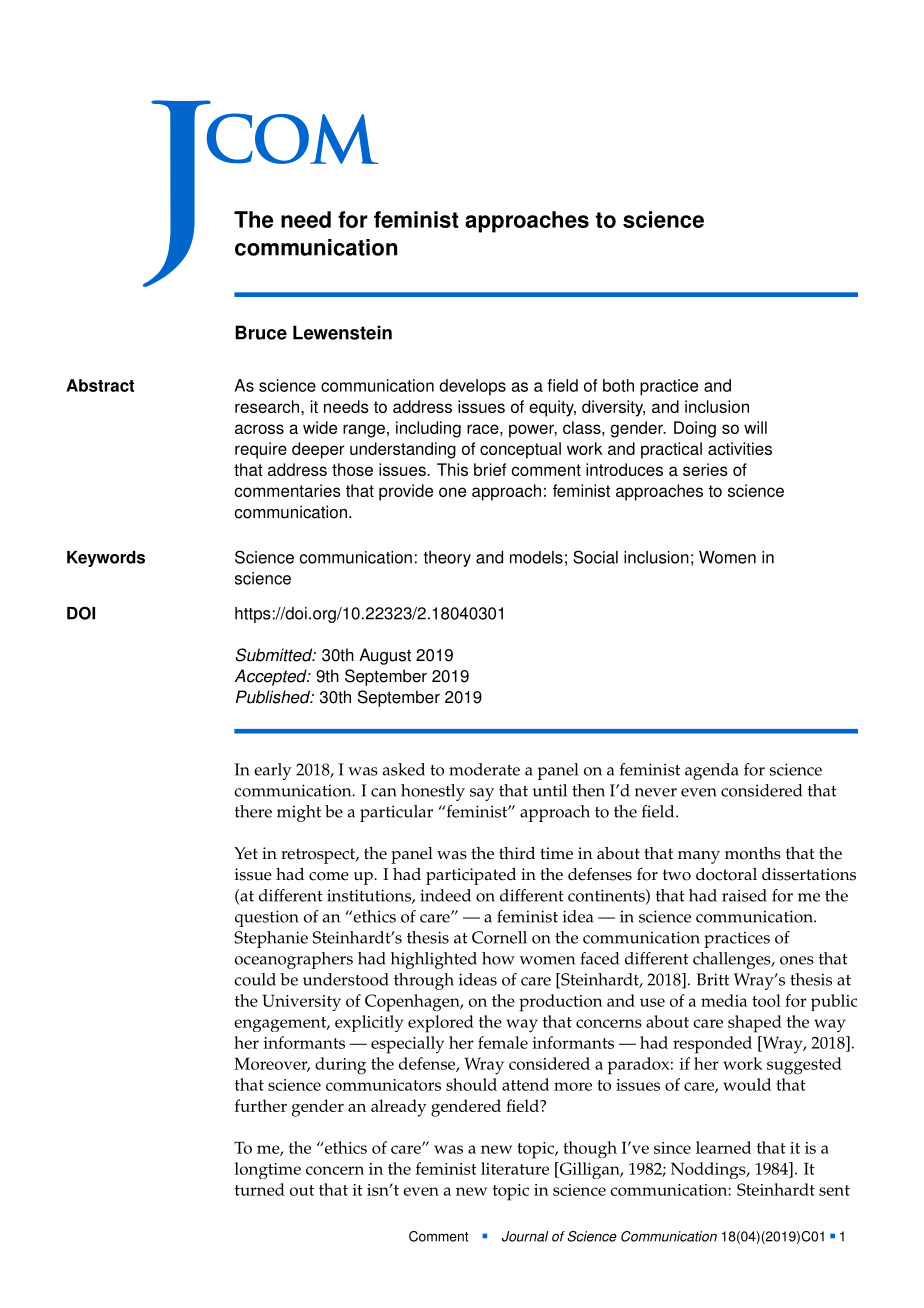 The image size is (924, 1308). What do you see at coordinates (261, 332) in the image?
I see `Bruce` at bounding box center [261, 332].
